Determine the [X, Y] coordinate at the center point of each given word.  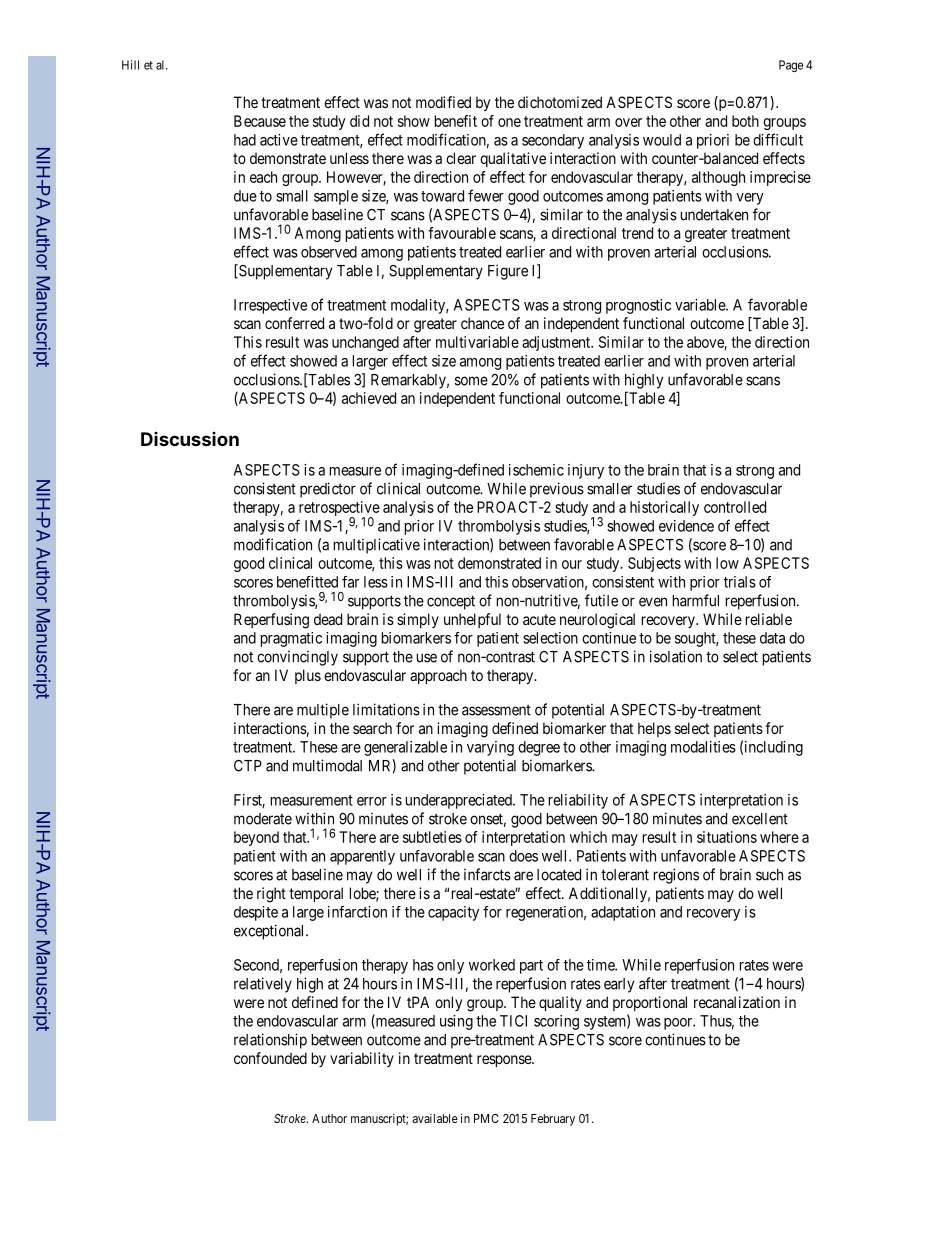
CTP [248, 766]
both [745, 121]
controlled [735, 507]
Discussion [190, 439]
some [471, 381]
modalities [703, 747]
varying [490, 748]
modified [443, 102]
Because [260, 121]
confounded [270, 1058]
